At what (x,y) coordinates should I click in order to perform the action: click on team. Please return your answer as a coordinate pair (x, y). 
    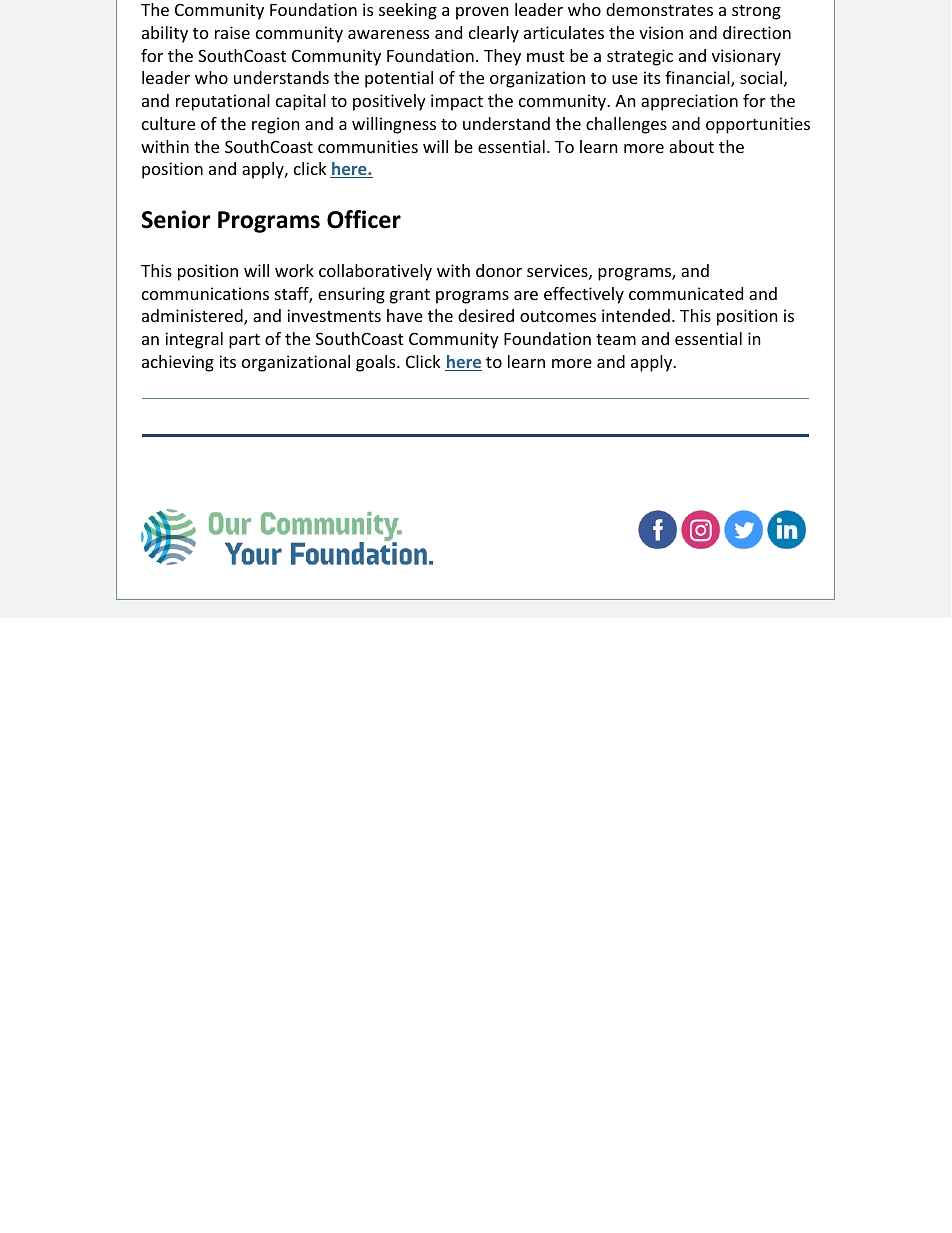
    Looking at the image, I should click on (616, 339).
